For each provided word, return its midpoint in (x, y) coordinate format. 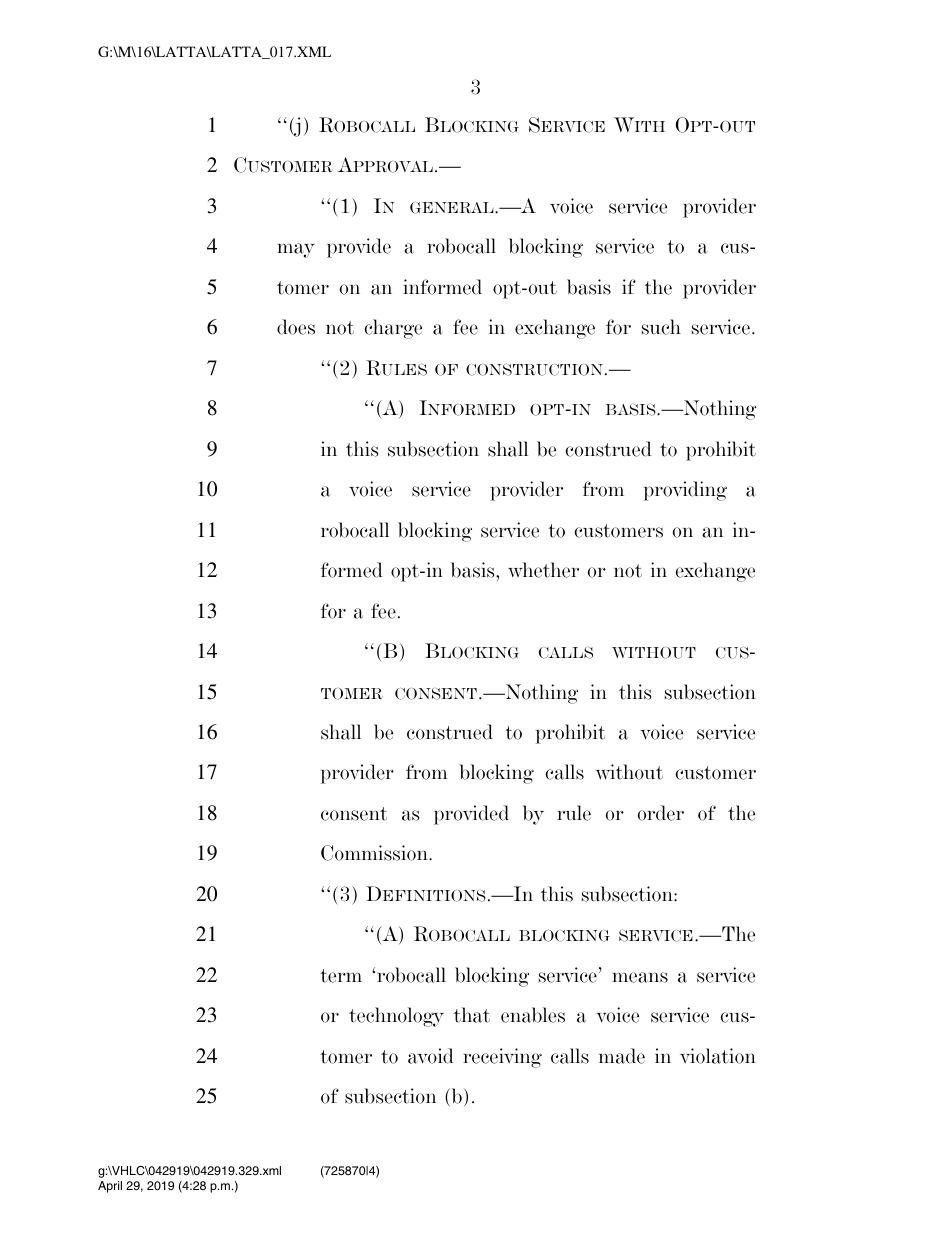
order (660, 813)
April (110, 1187)
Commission (375, 853)
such (661, 327)
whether (543, 570)
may (296, 250)
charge (393, 329)
